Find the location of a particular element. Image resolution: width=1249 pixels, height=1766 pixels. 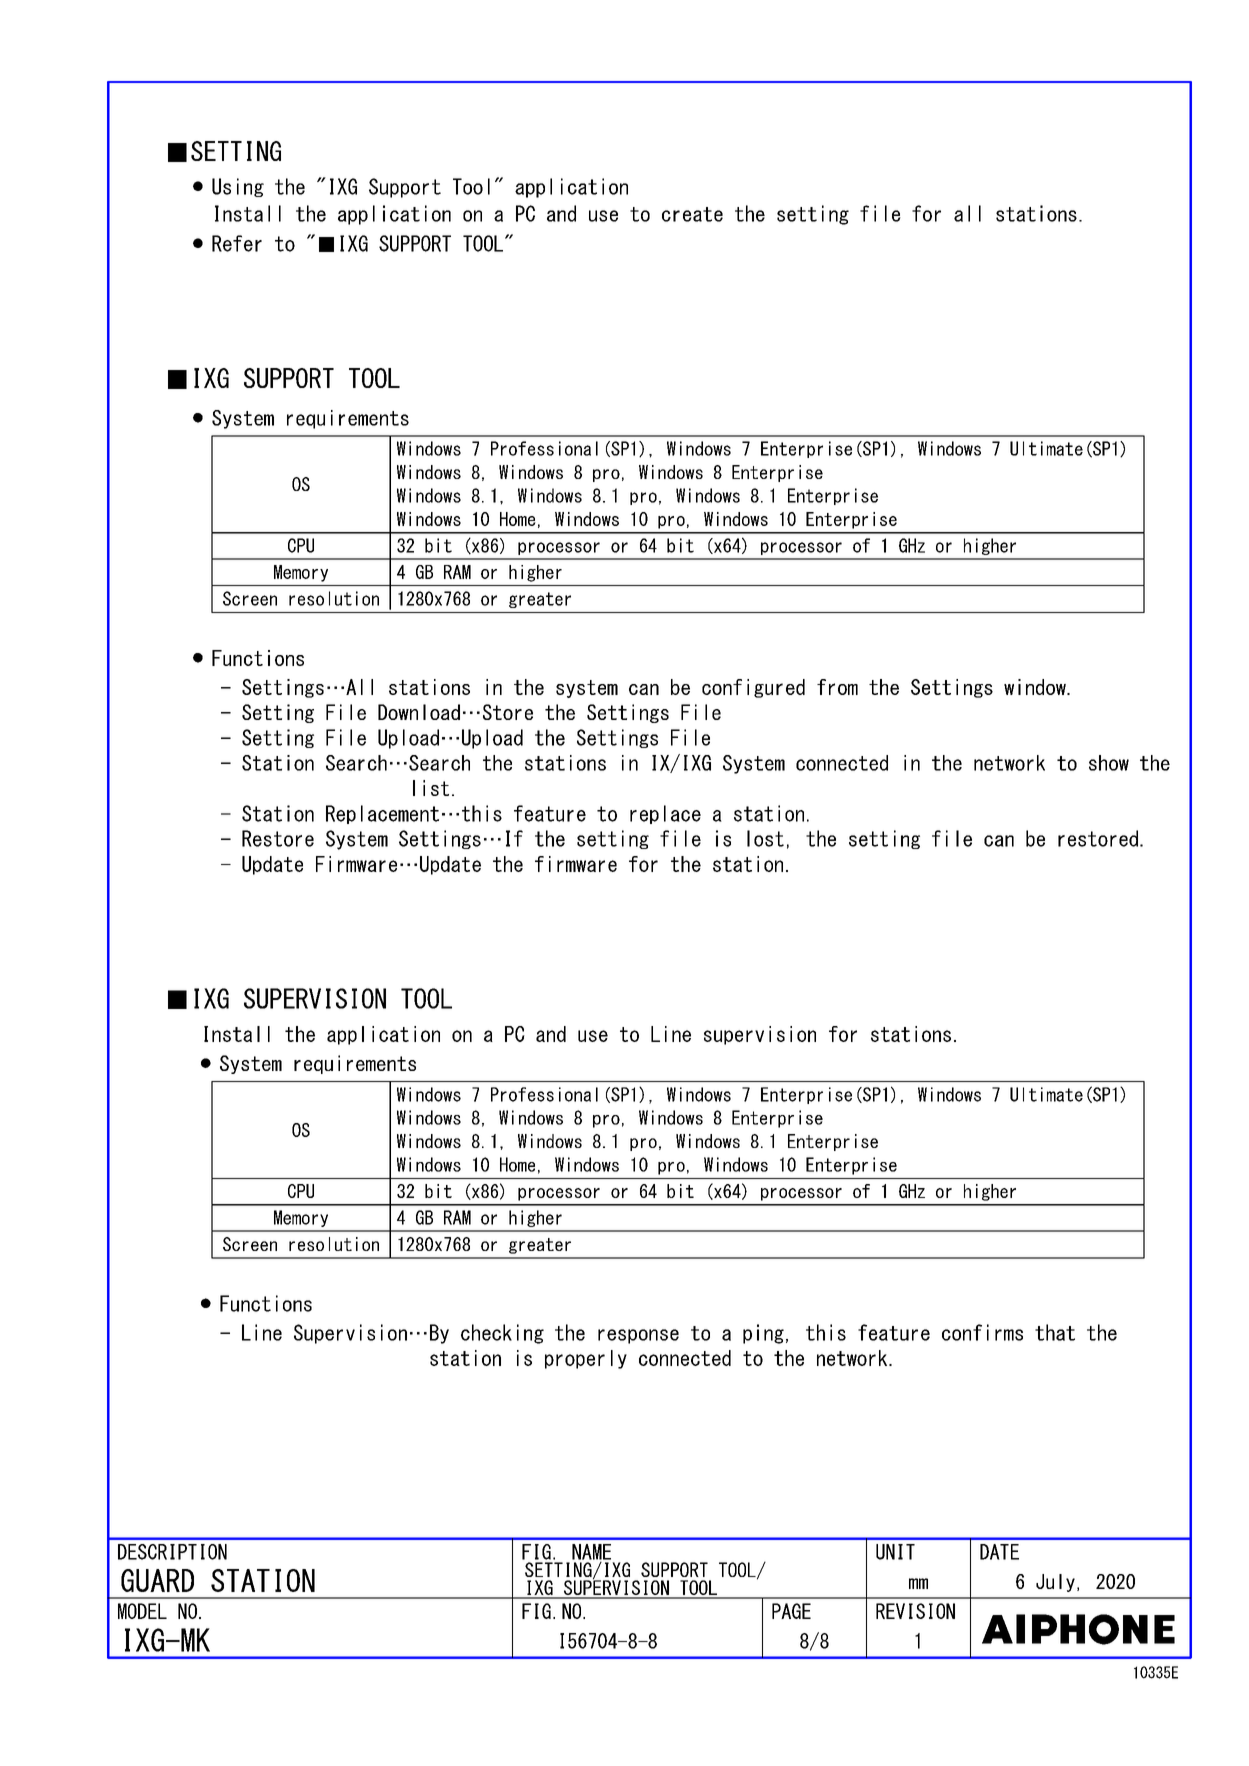

GUARD is located at coordinates (157, 1580).
